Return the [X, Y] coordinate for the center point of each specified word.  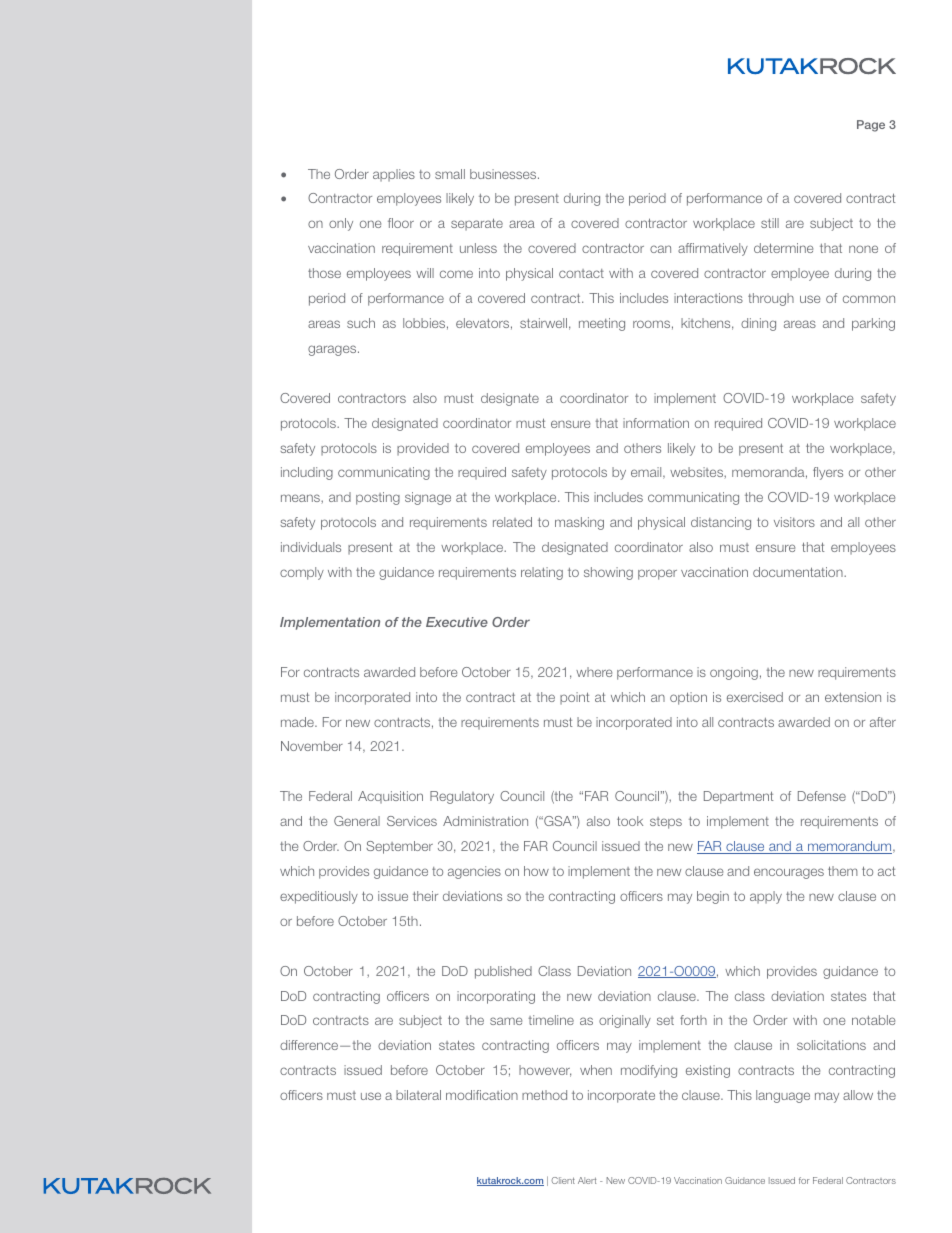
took [630, 821]
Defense [822, 796]
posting [378, 498]
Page [871, 126]
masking [579, 523]
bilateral [418, 1095]
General [357, 821]
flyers [828, 473]
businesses [504, 174]
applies [394, 175]
